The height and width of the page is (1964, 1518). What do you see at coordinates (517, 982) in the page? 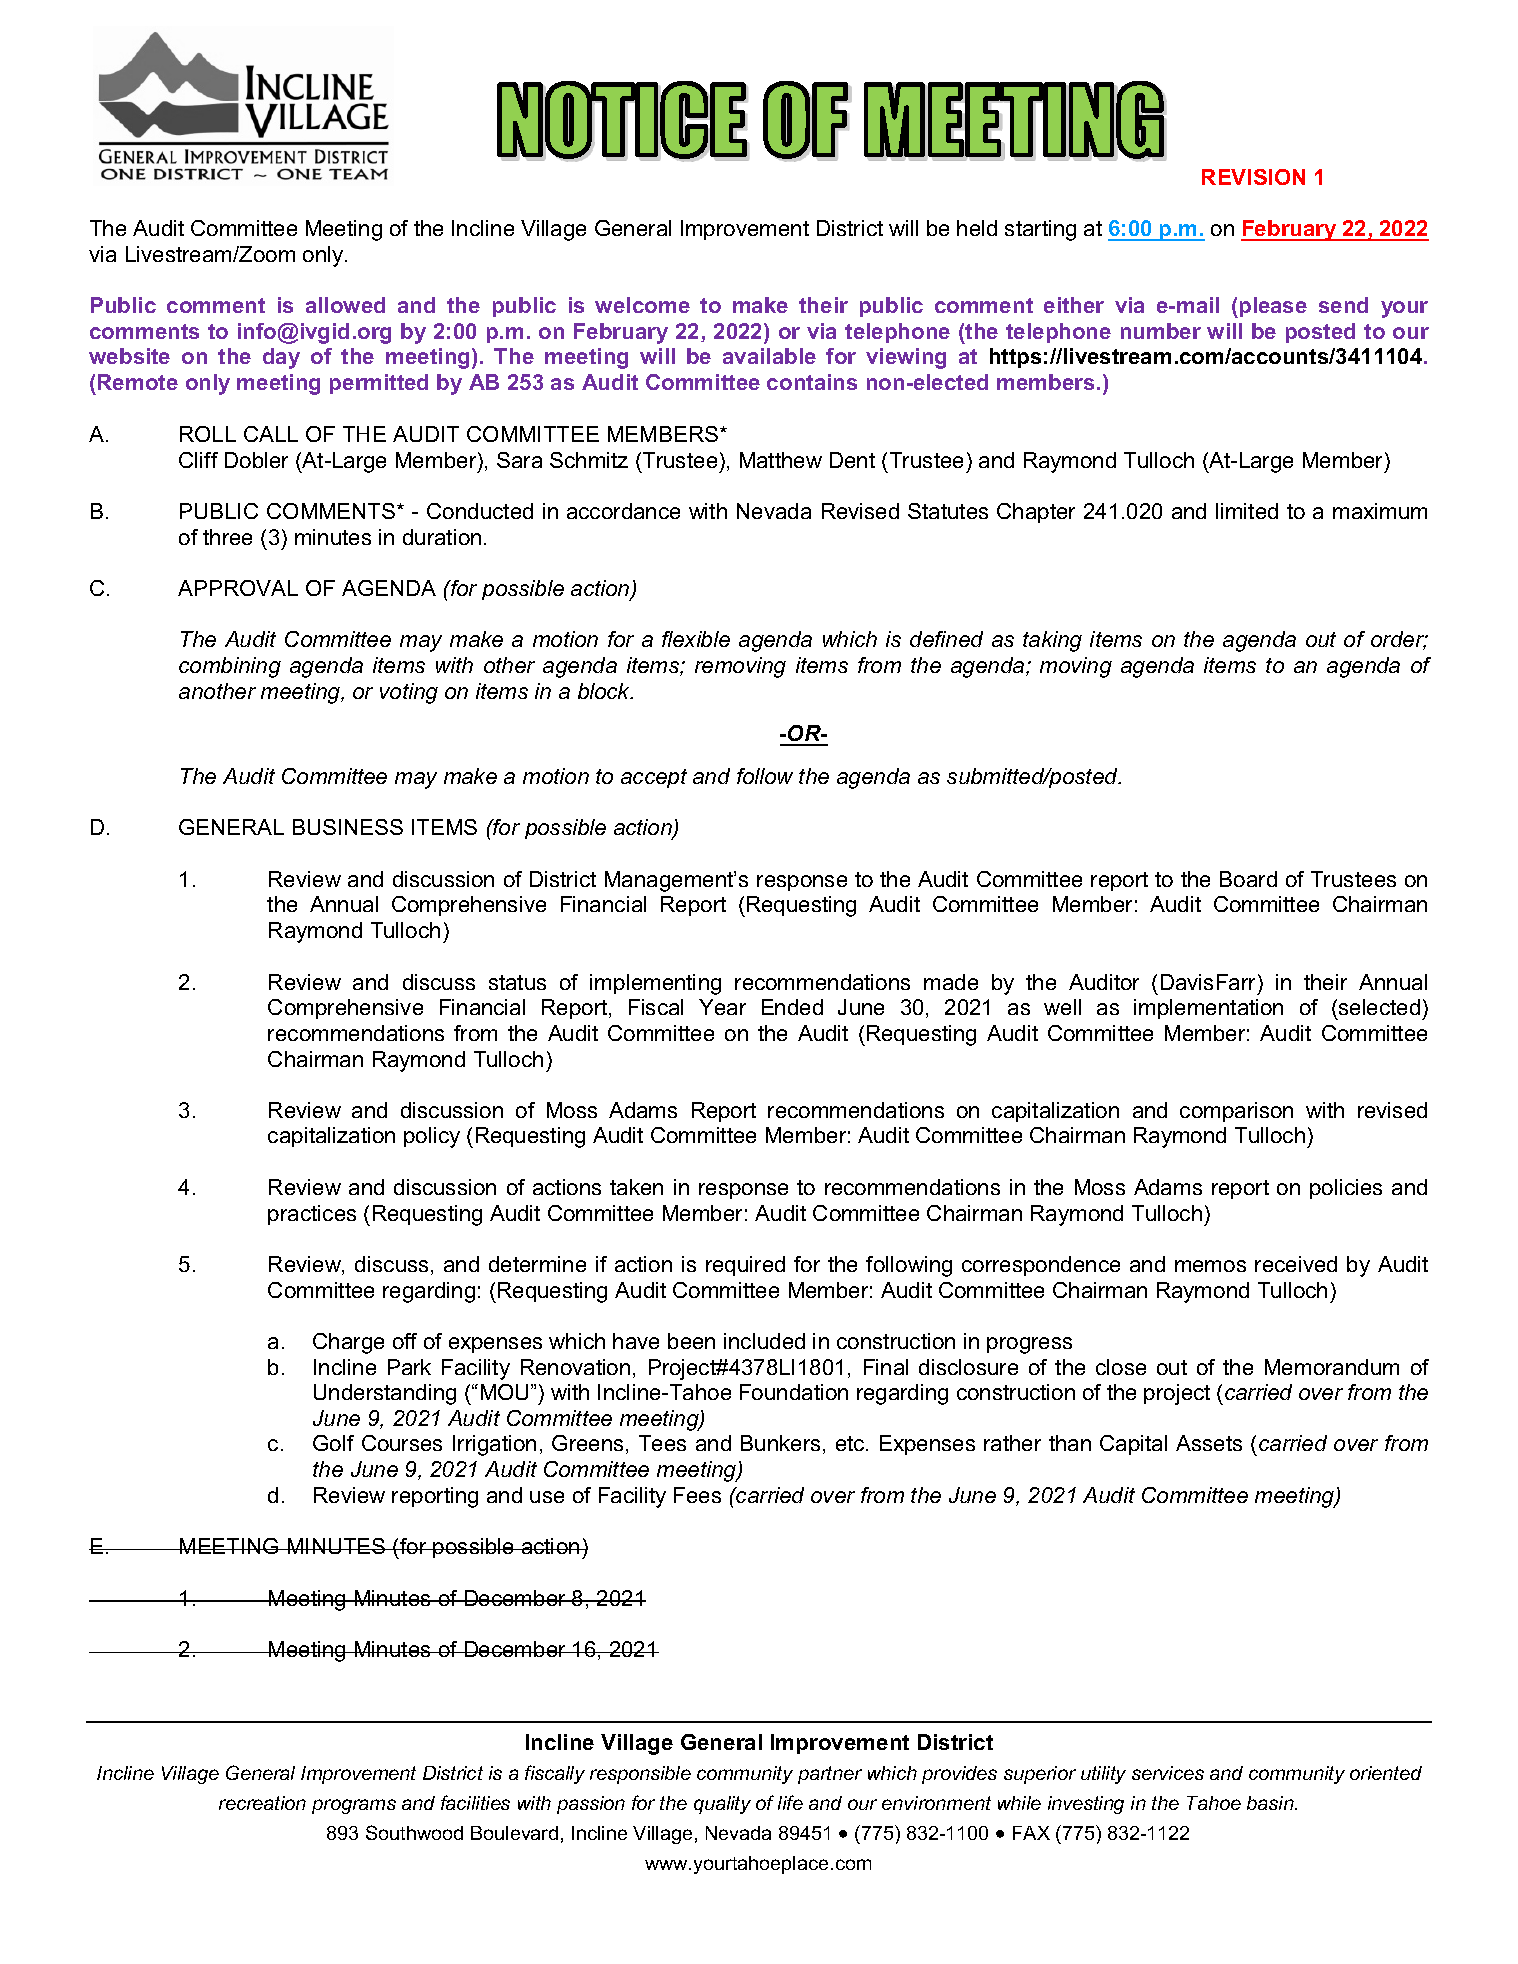
I see `status` at bounding box center [517, 982].
